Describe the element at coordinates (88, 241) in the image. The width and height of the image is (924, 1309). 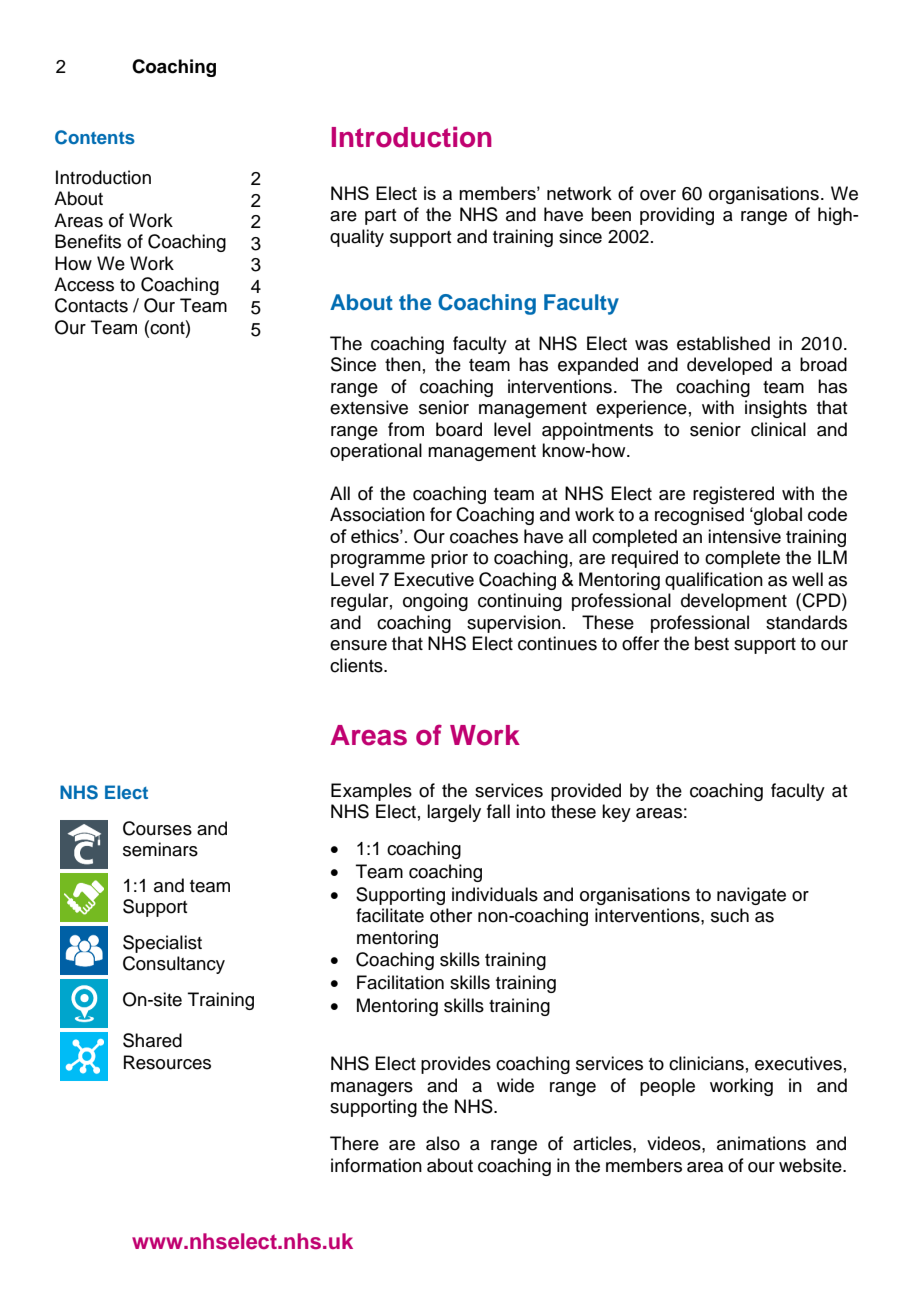
I see `Benefits` at that location.
